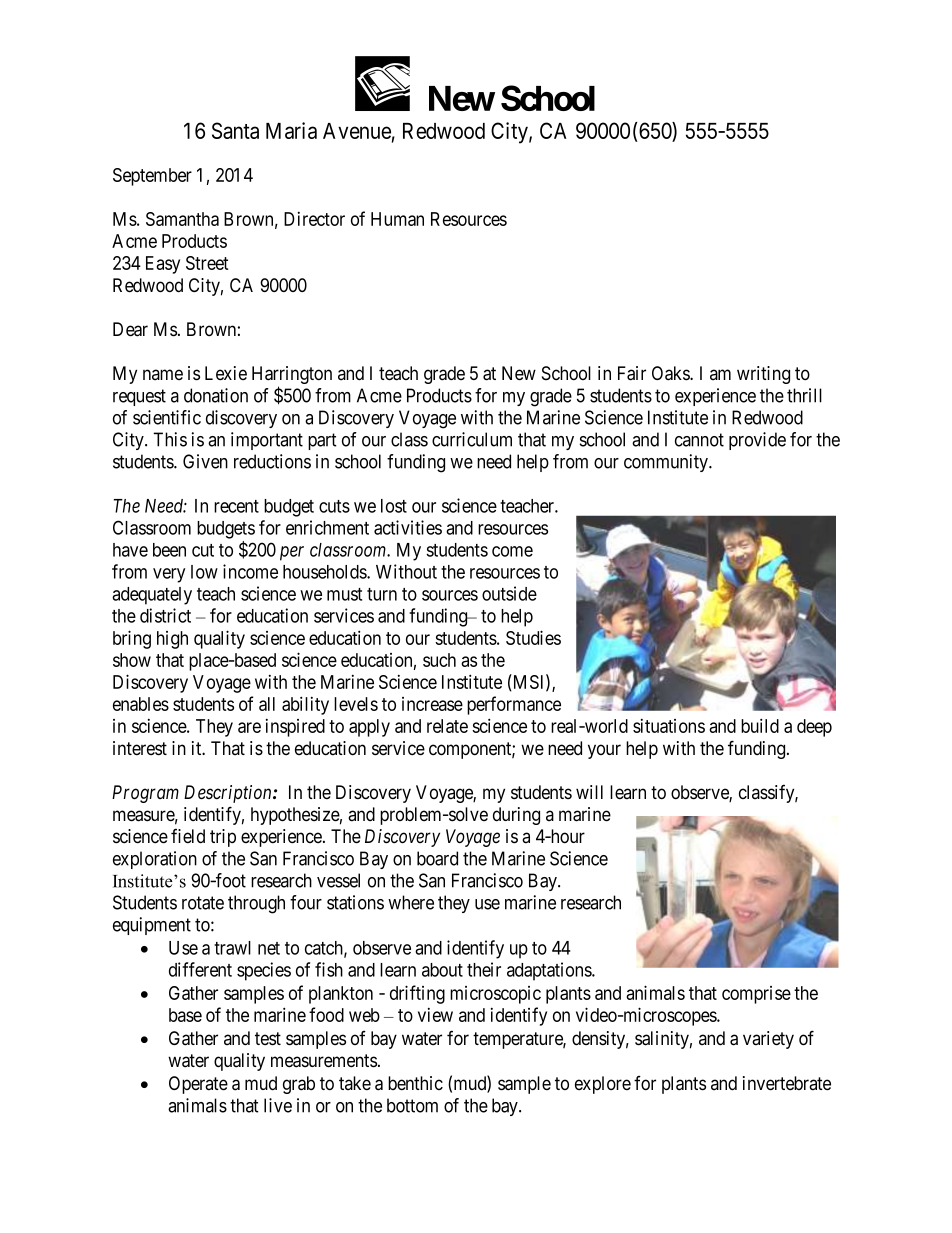  What do you see at coordinates (787, 1083) in the screenshot?
I see `invertebrate` at bounding box center [787, 1083].
